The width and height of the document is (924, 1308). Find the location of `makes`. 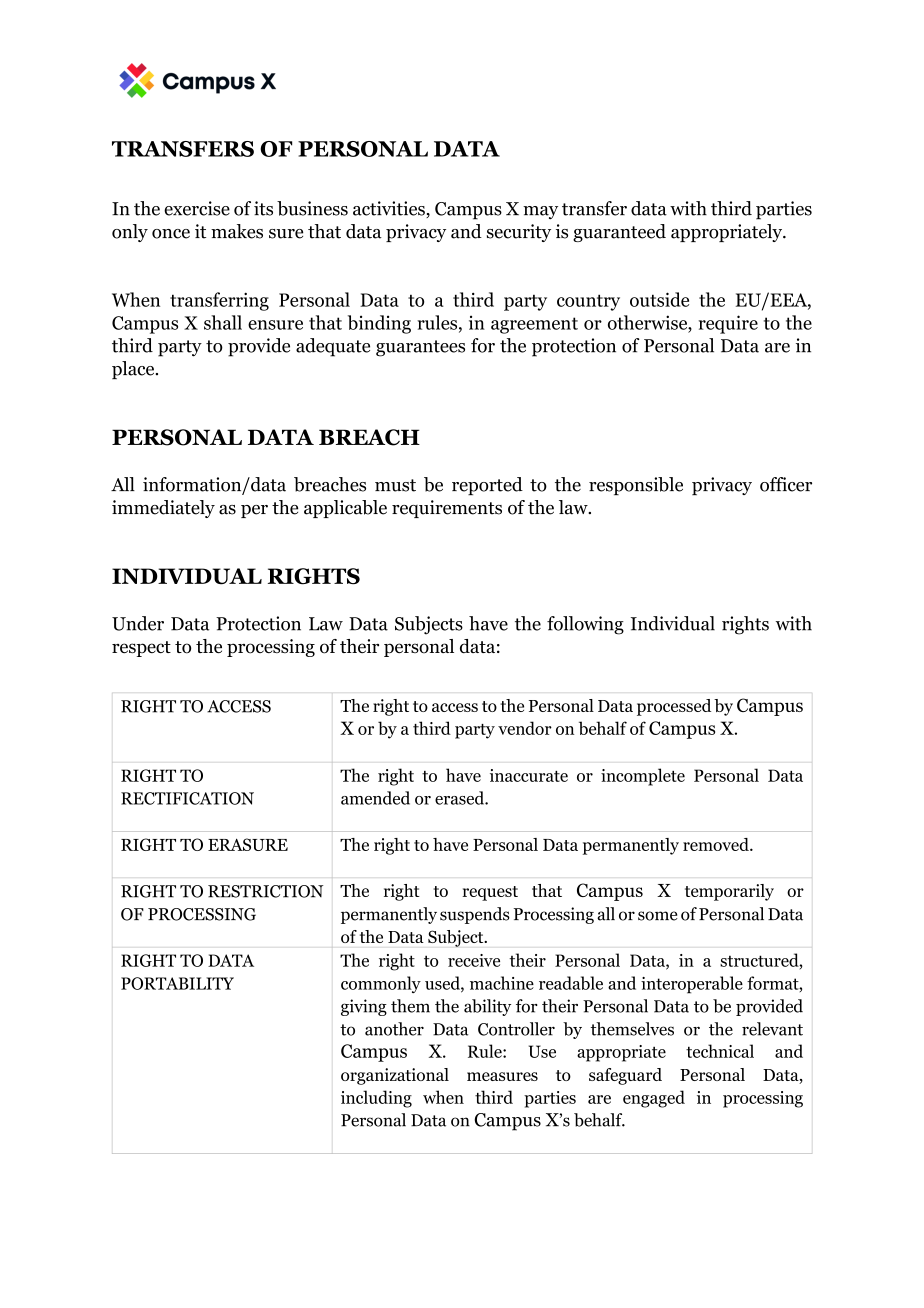

makes is located at coordinates (237, 231).
